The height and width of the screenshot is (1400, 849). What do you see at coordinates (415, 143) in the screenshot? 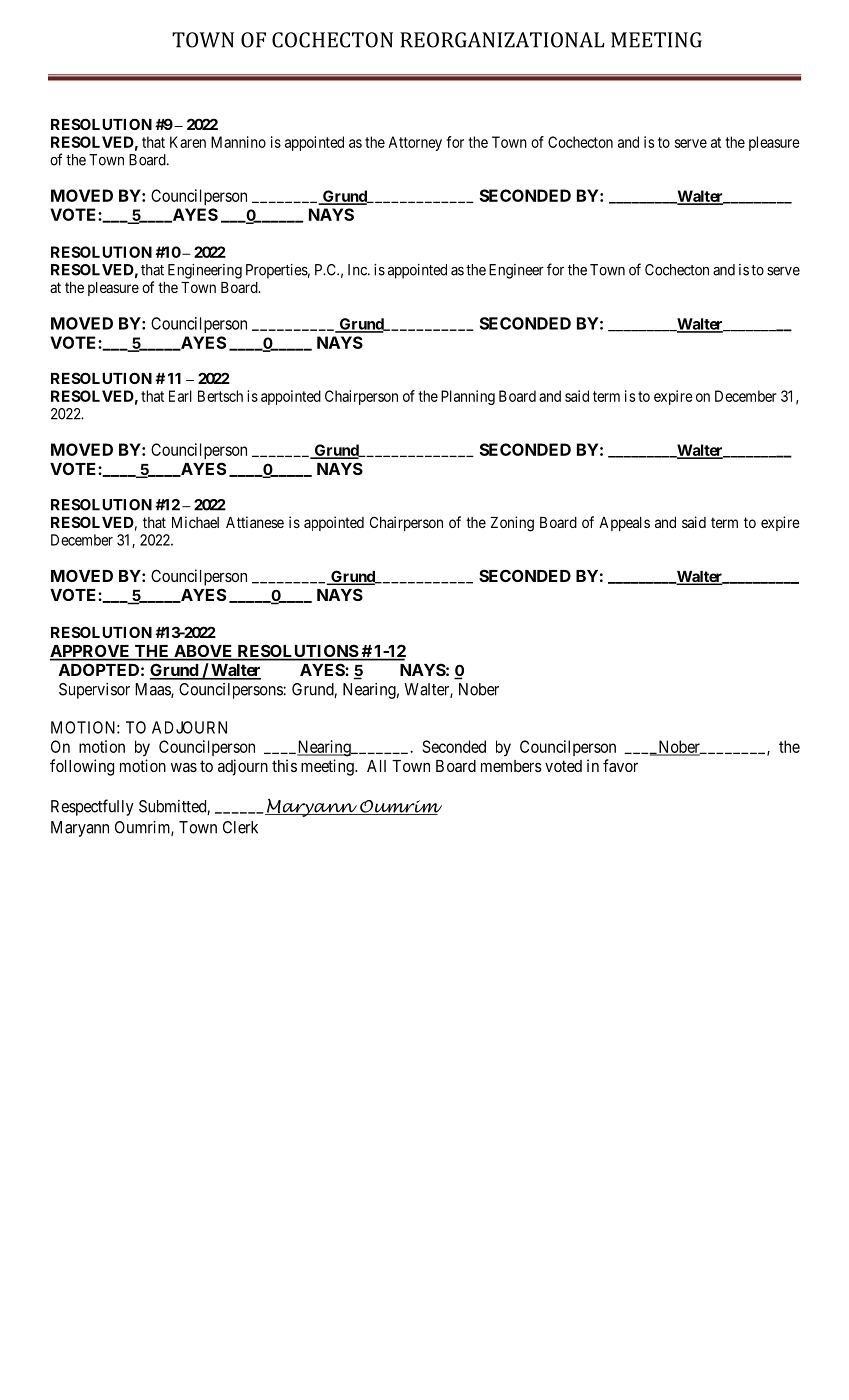
I see `Attorney` at bounding box center [415, 143].
